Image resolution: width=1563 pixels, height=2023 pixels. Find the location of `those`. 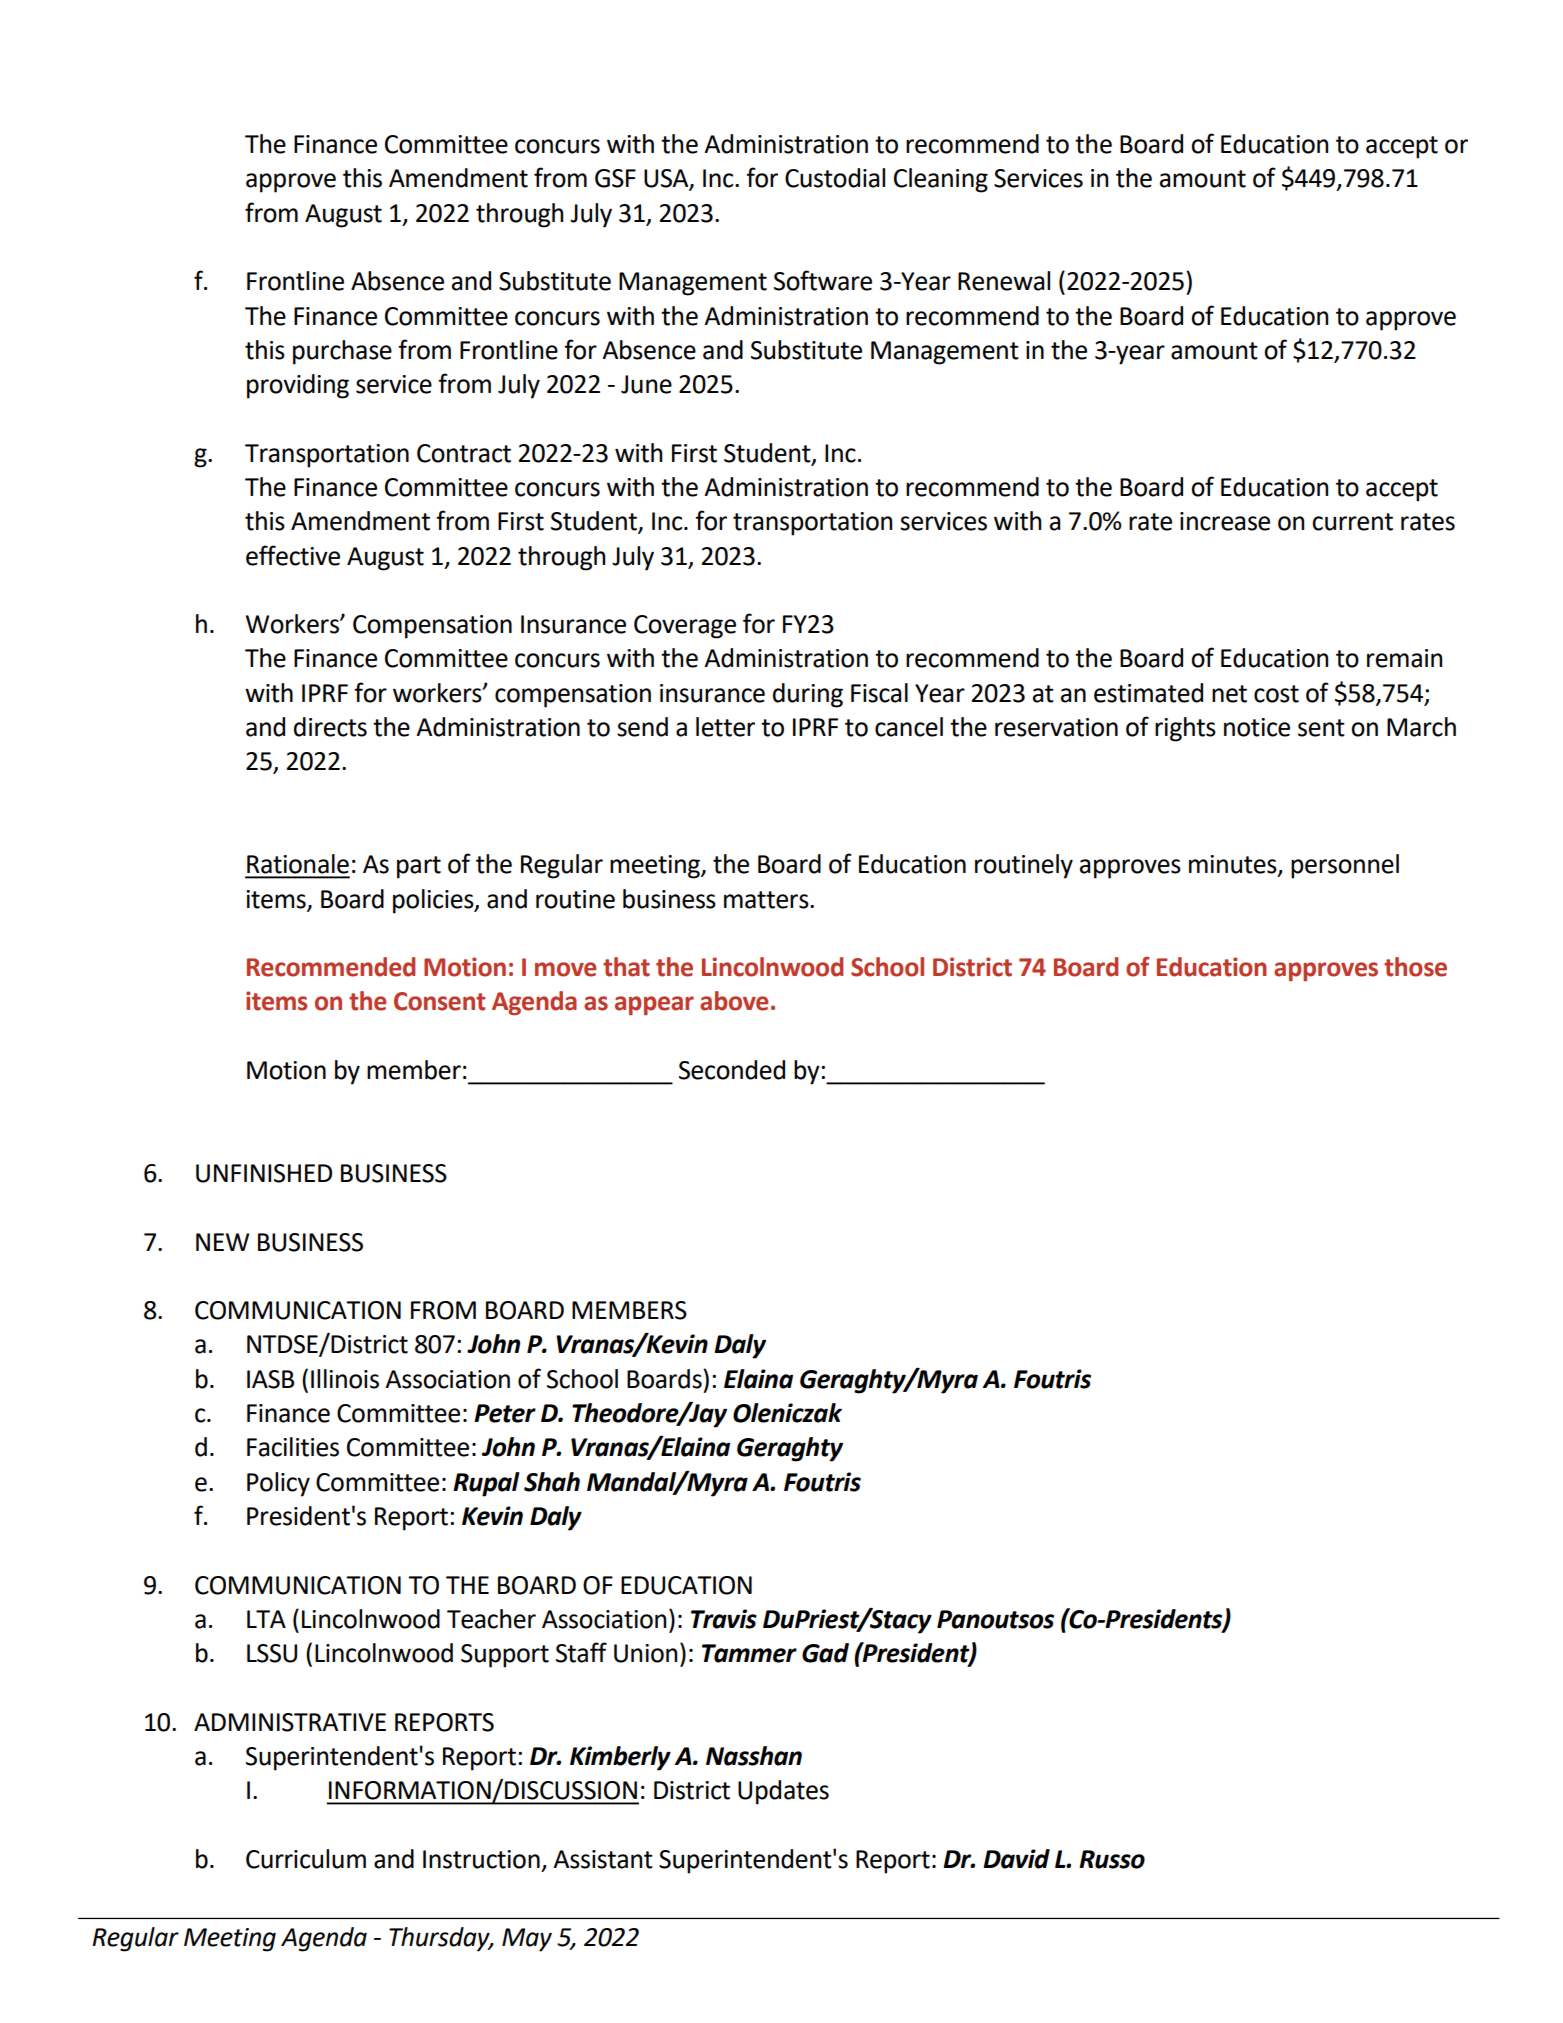

those is located at coordinates (1415, 967).
